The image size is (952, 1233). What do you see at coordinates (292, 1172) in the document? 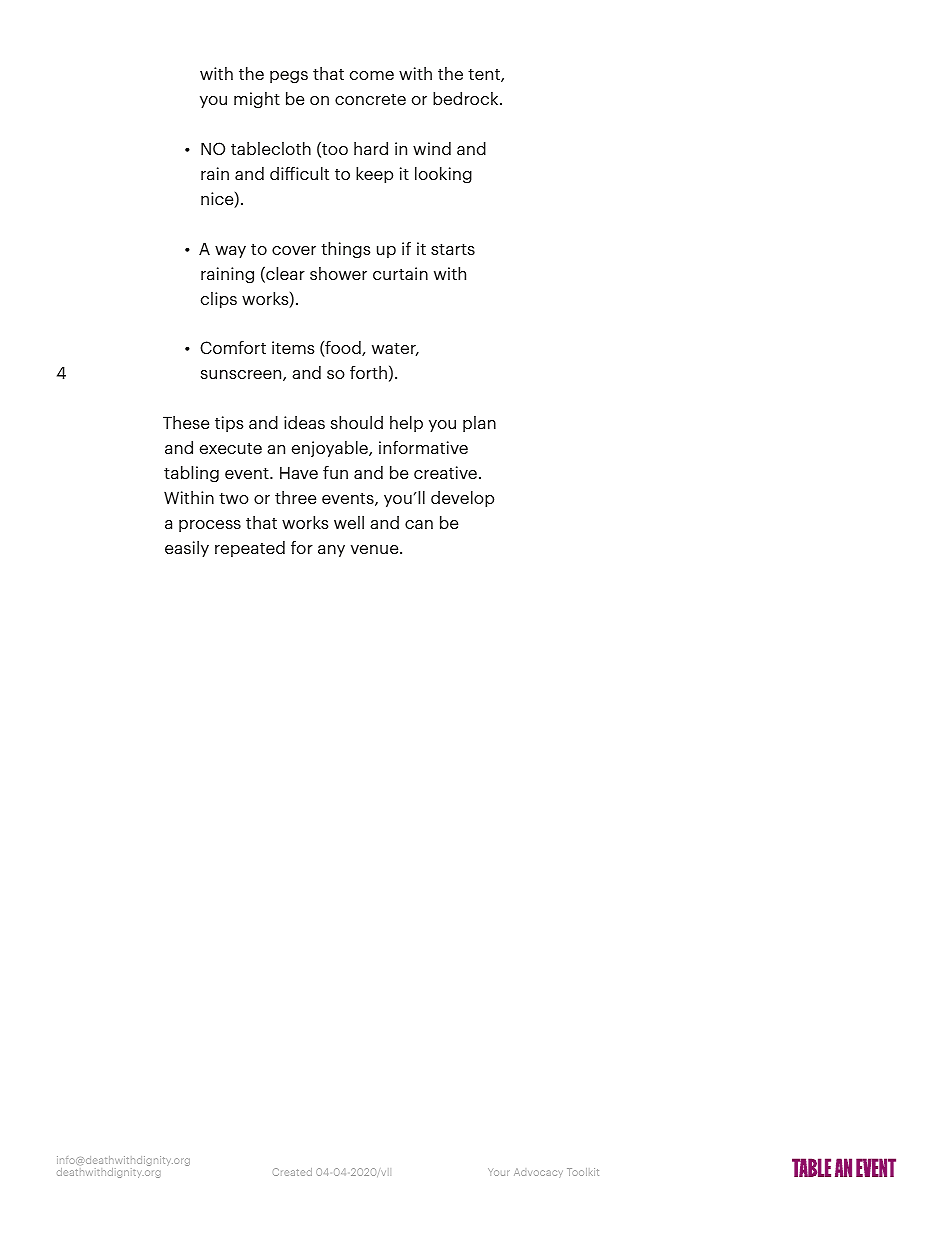
I see `Created` at bounding box center [292, 1172].
